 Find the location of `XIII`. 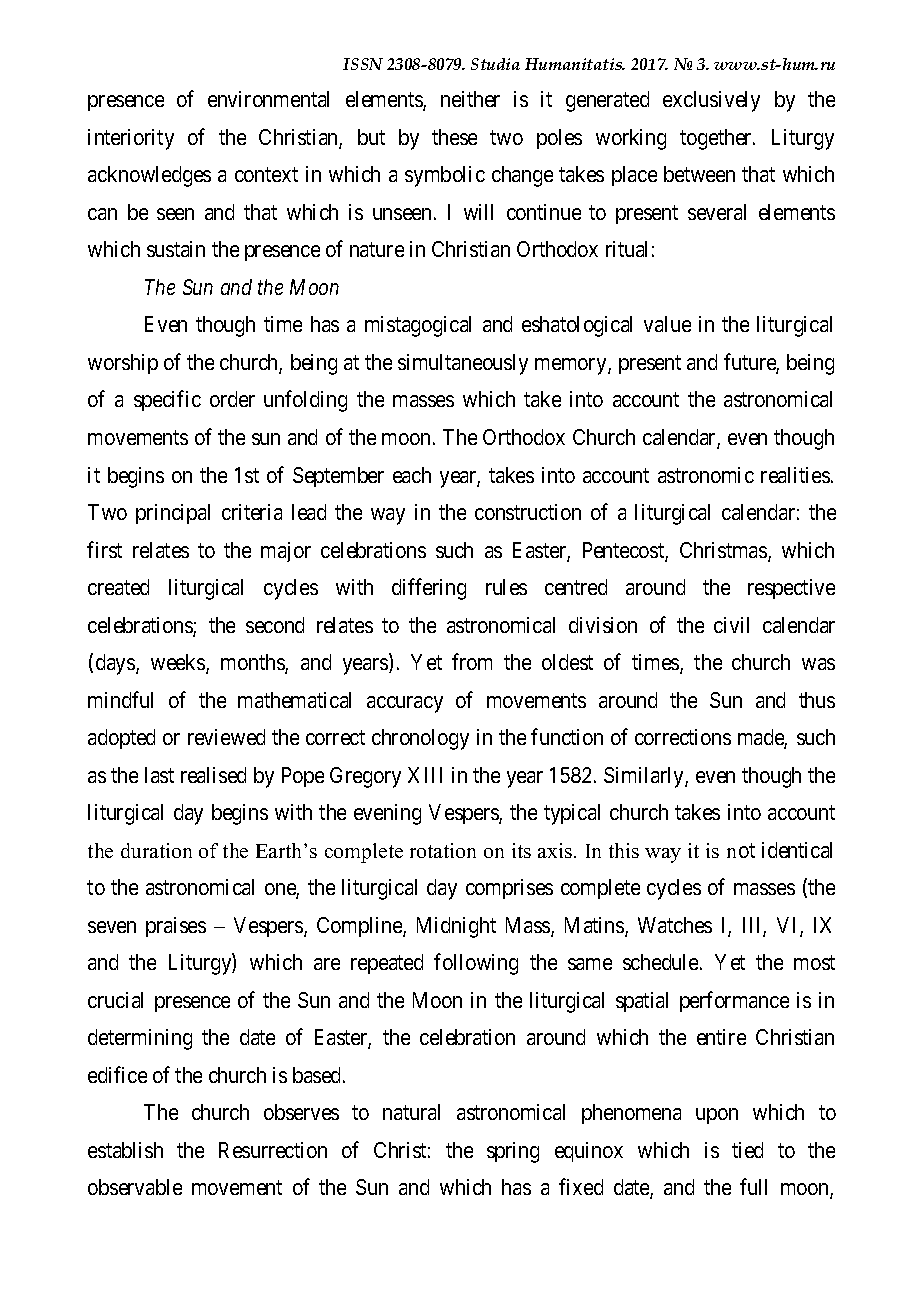

XIII is located at coordinates (425, 775).
